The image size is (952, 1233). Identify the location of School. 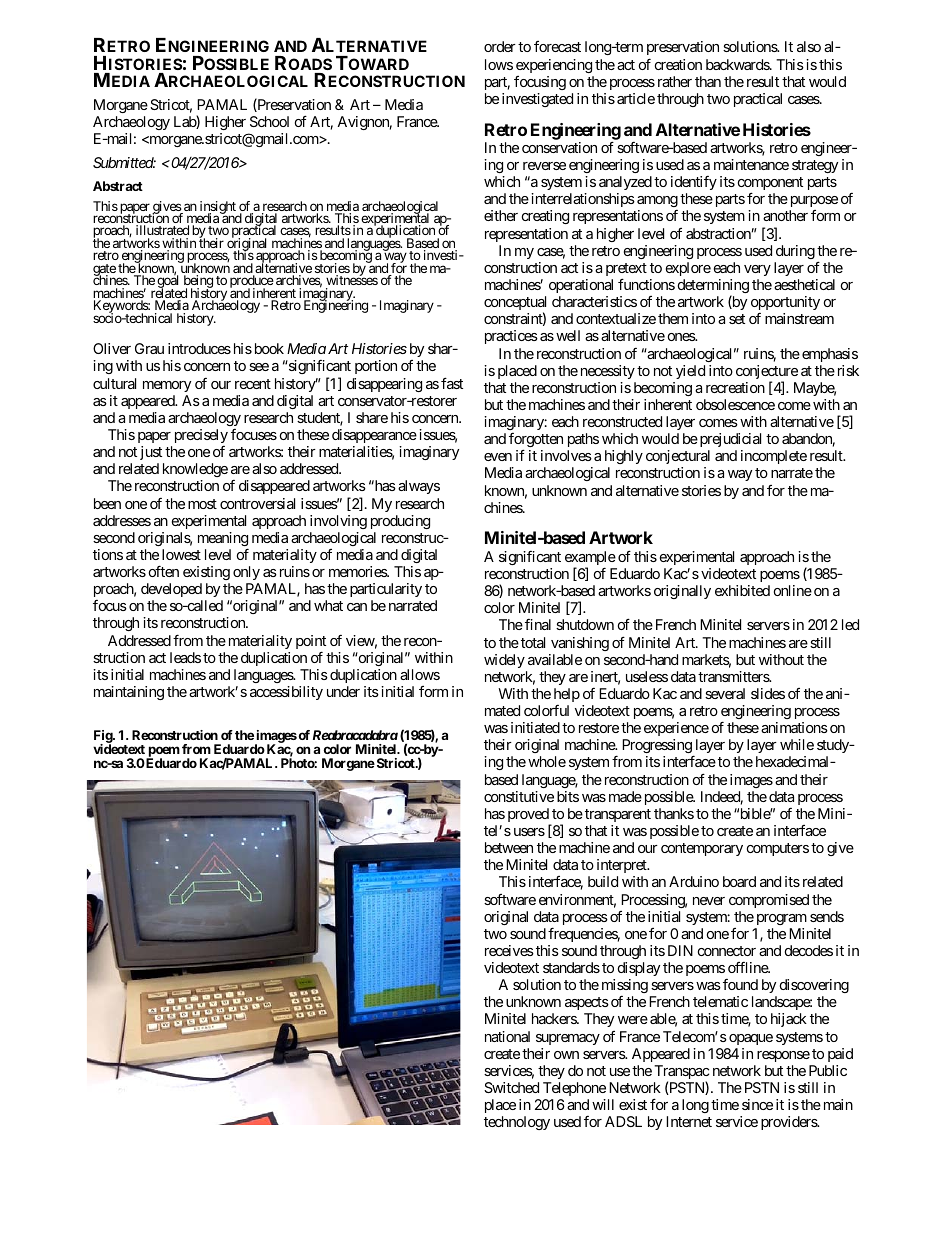
(269, 121).
